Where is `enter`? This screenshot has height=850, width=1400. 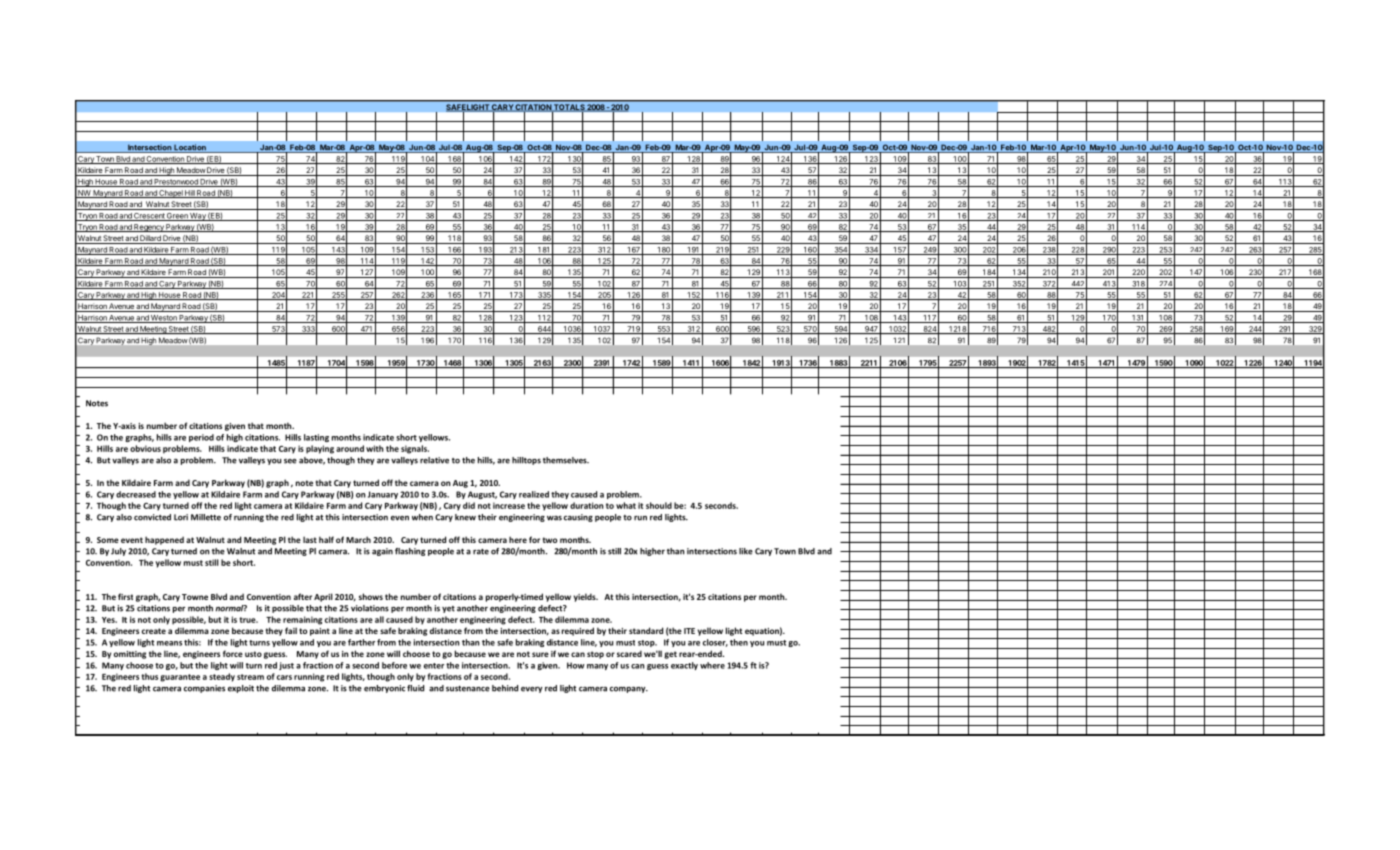 enter is located at coordinates (434, 666).
